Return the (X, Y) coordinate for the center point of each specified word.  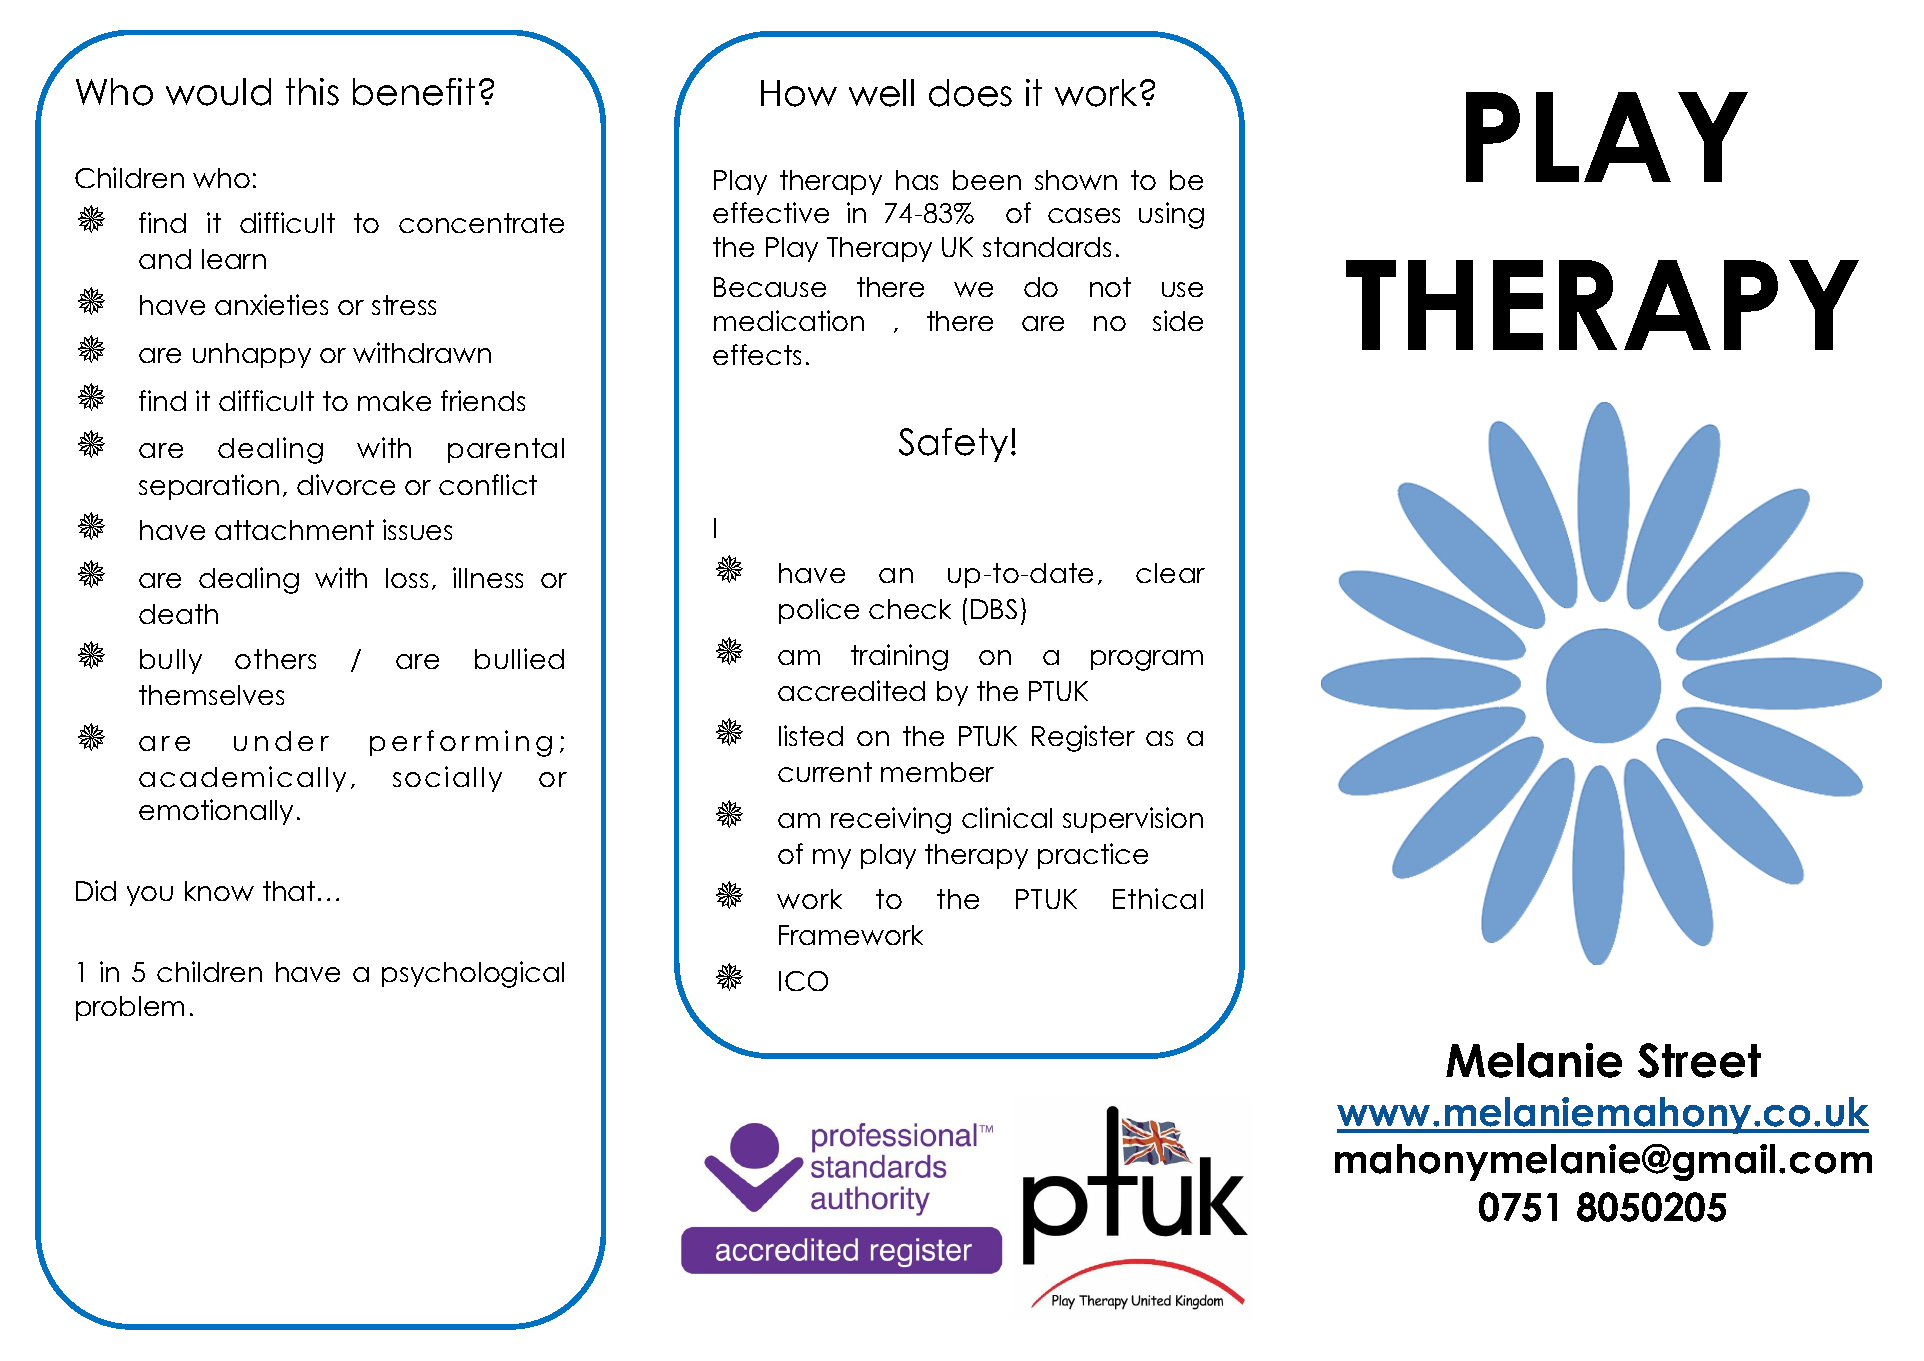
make (394, 401)
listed (811, 735)
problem (130, 1008)
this (312, 92)
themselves (211, 695)
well (881, 93)
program (1147, 660)
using (1171, 215)
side (1178, 320)
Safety (953, 445)
